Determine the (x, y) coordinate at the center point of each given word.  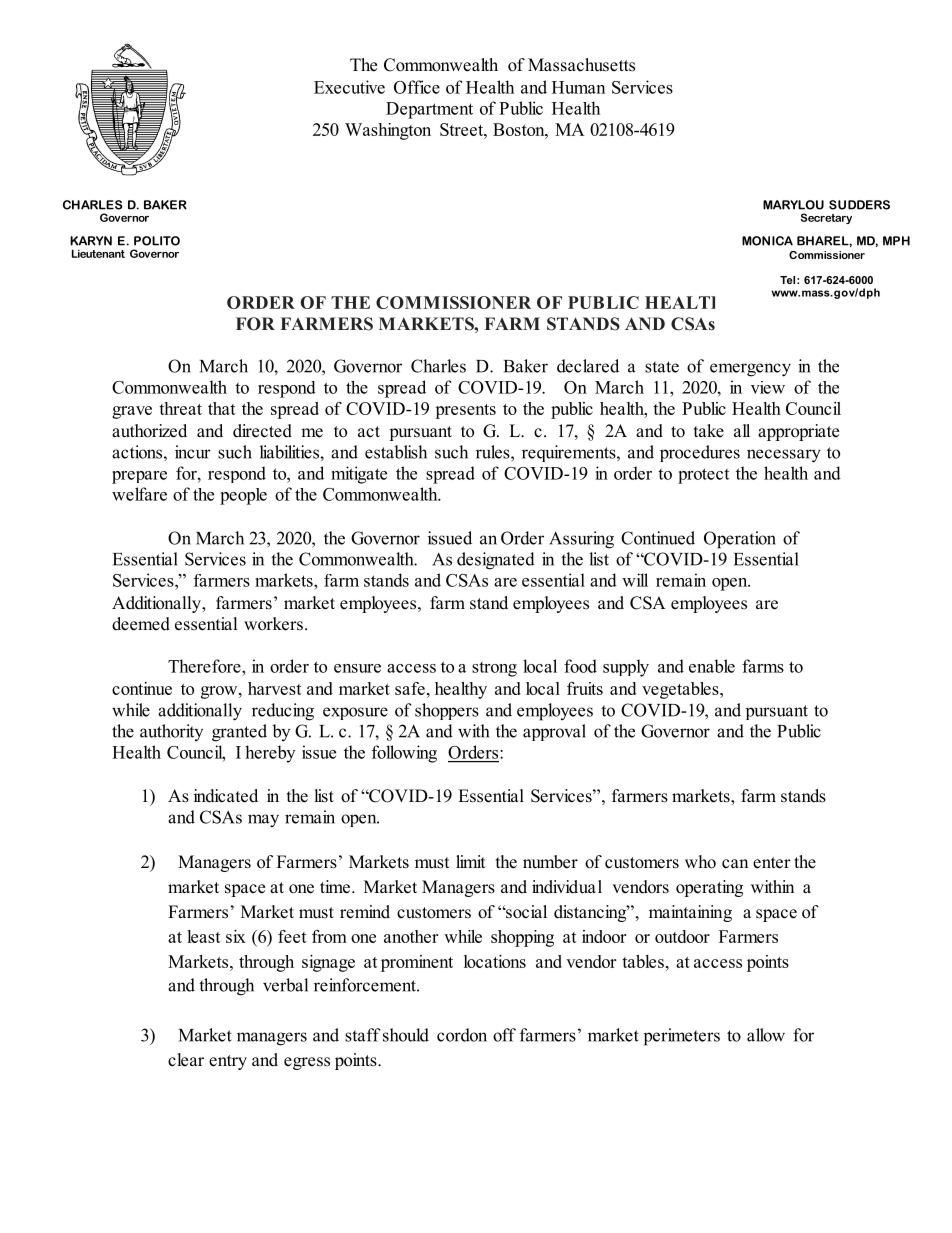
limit (470, 861)
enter (772, 863)
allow (766, 1035)
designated (496, 561)
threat (180, 408)
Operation (740, 540)
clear (186, 1060)
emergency (750, 370)
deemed (141, 624)
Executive (349, 87)
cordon (462, 1035)
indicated (226, 796)
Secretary (826, 218)
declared (588, 366)
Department (429, 110)
